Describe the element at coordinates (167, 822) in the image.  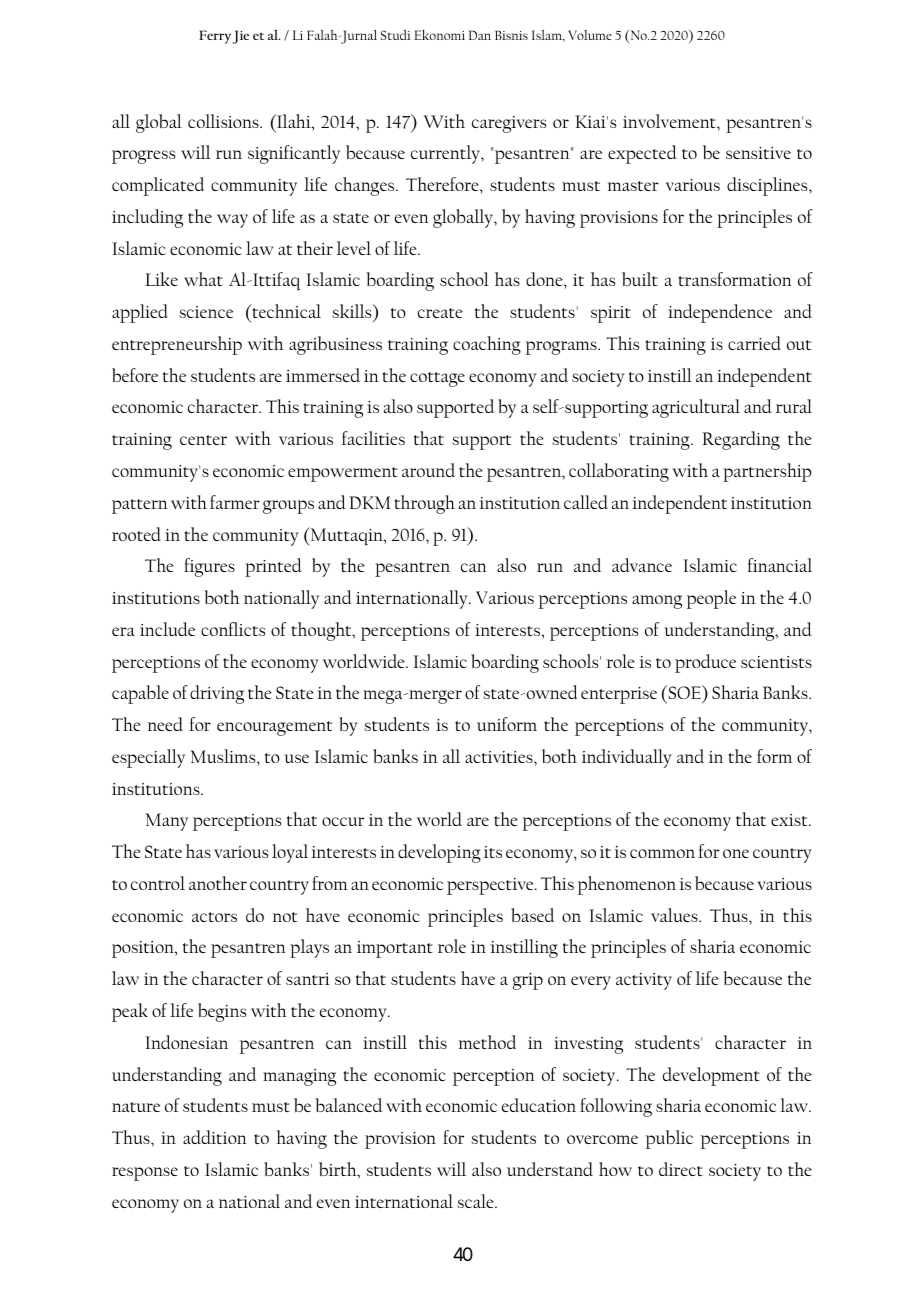
I see `Many` at that location.
